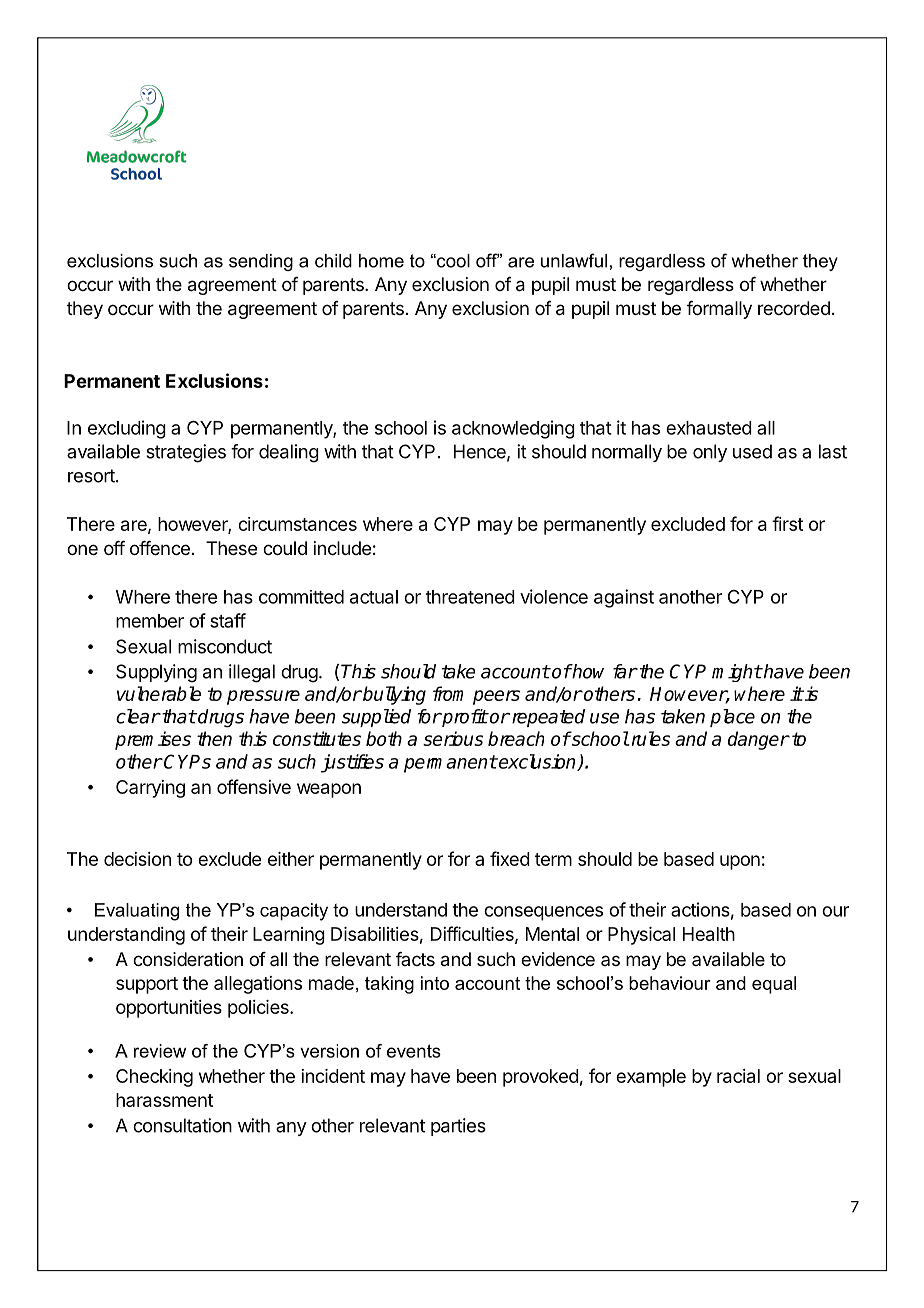  I want to click on threatened, so click(470, 597).
